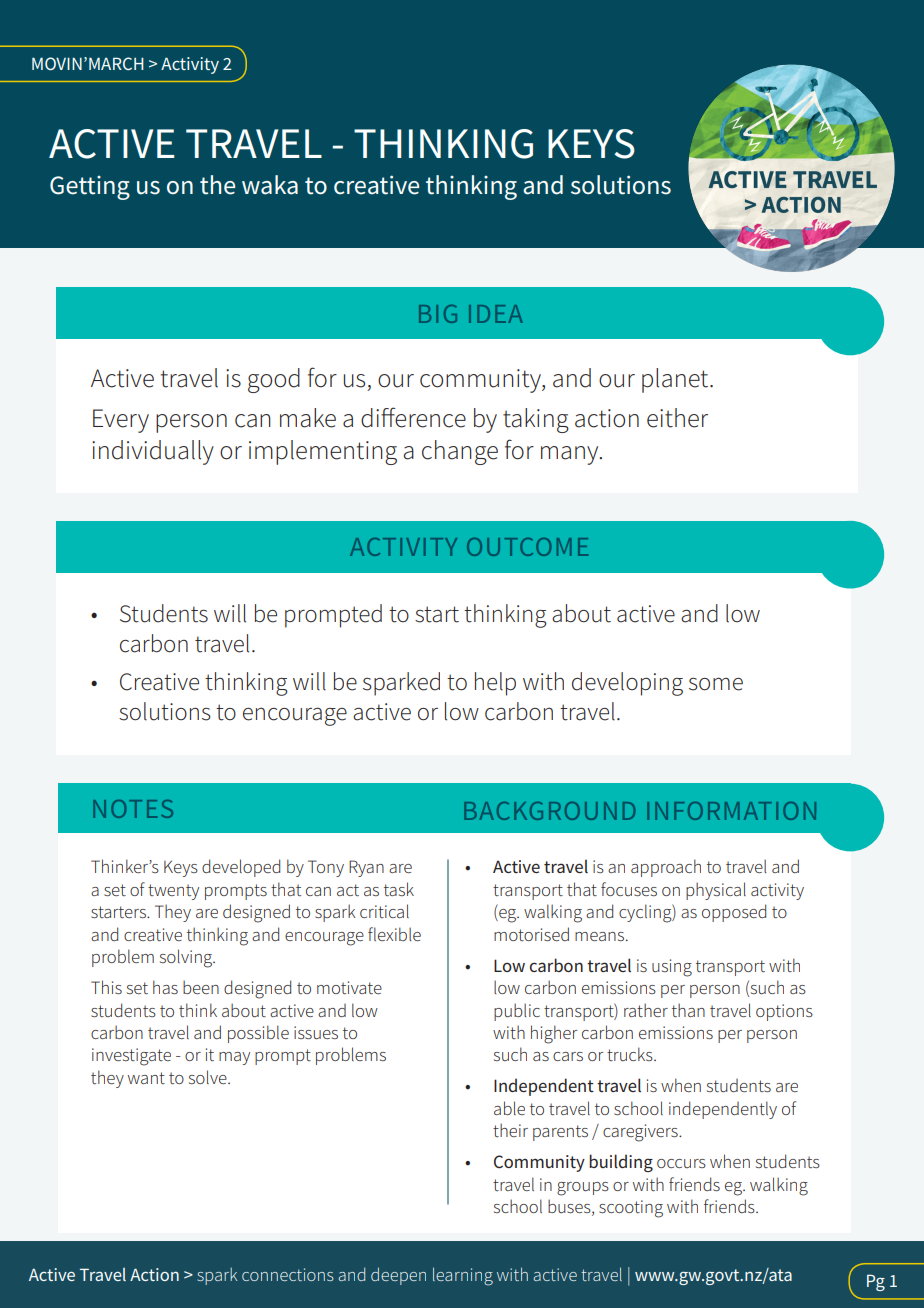  What do you see at coordinates (716, 684) in the page?
I see `some` at bounding box center [716, 684].
